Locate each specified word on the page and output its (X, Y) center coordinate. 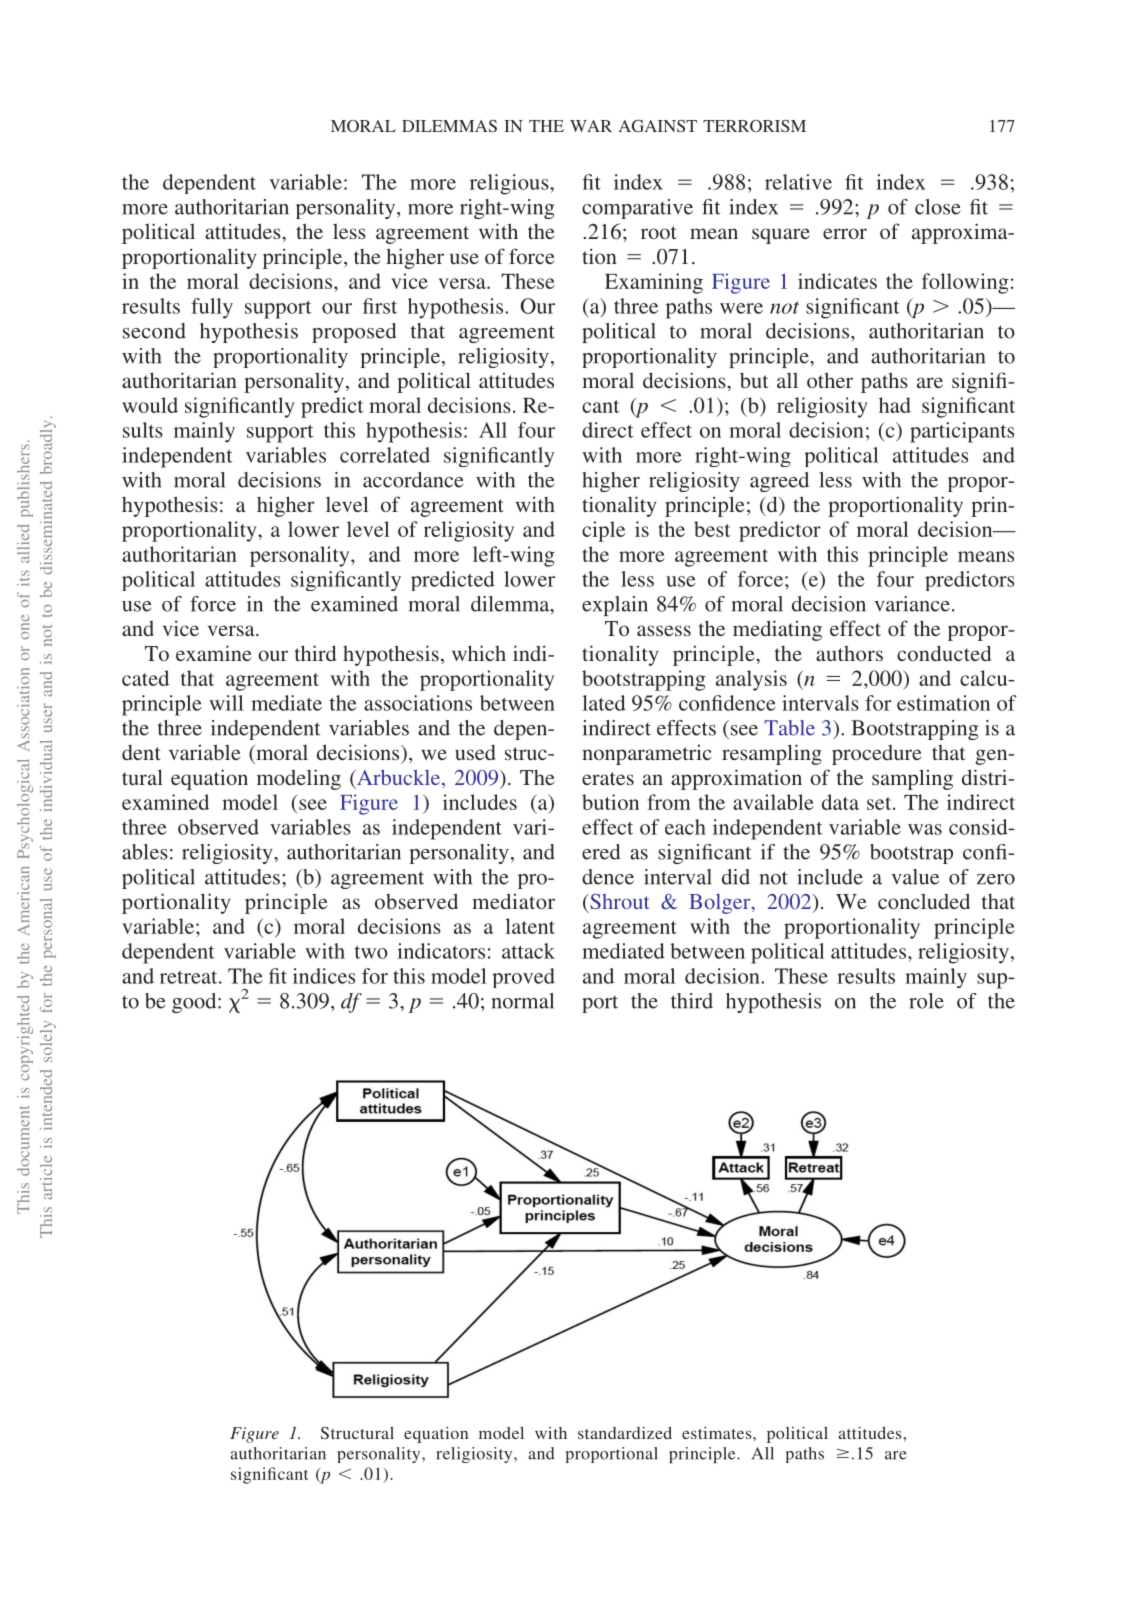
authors (849, 653)
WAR (591, 126)
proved (523, 978)
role (926, 1001)
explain (615, 606)
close (937, 207)
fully (212, 308)
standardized (625, 1433)
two (371, 952)
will (226, 703)
